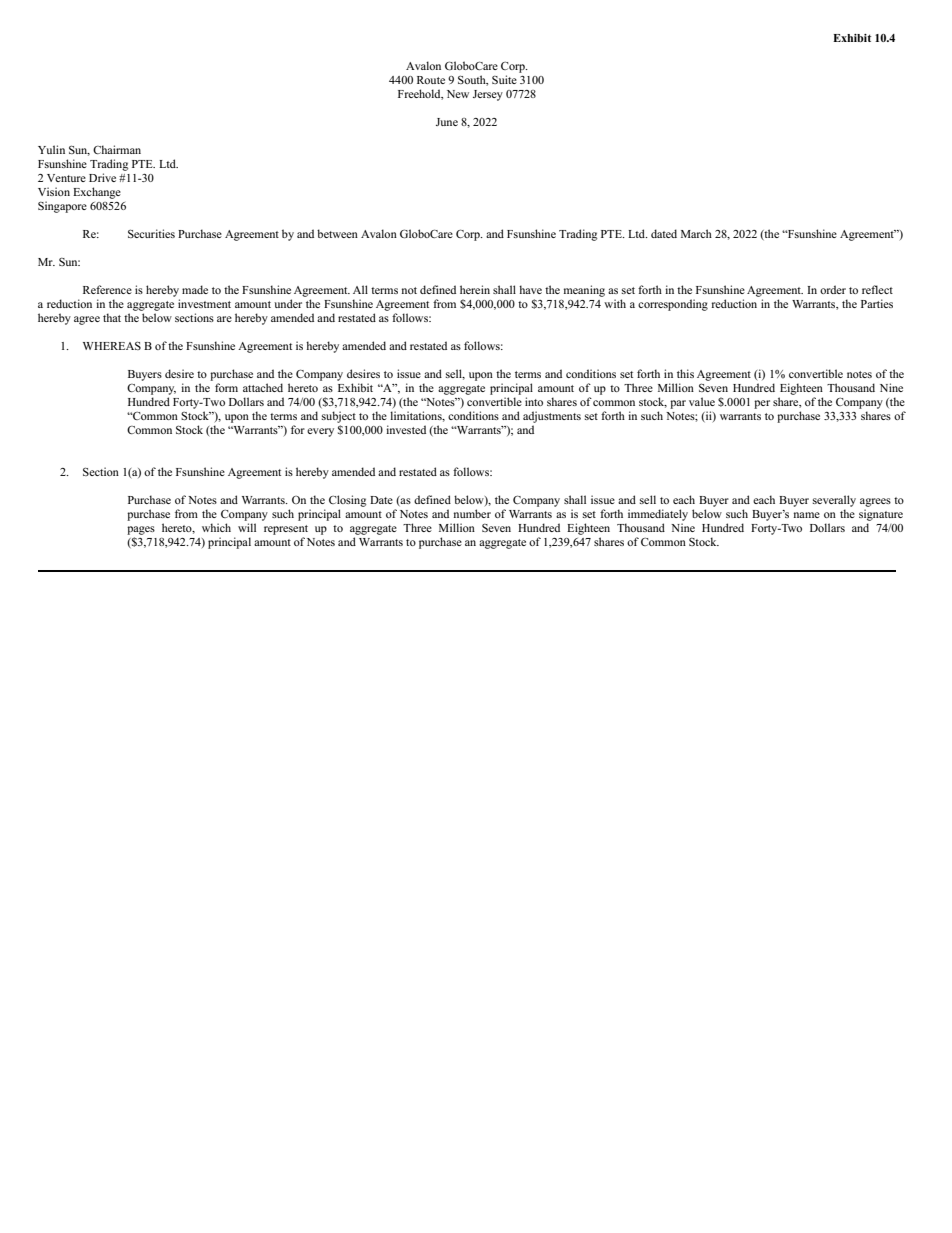 This page has width=952, height=1233. What do you see at coordinates (504, 79) in the page?
I see `Suite` at bounding box center [504, 79].
